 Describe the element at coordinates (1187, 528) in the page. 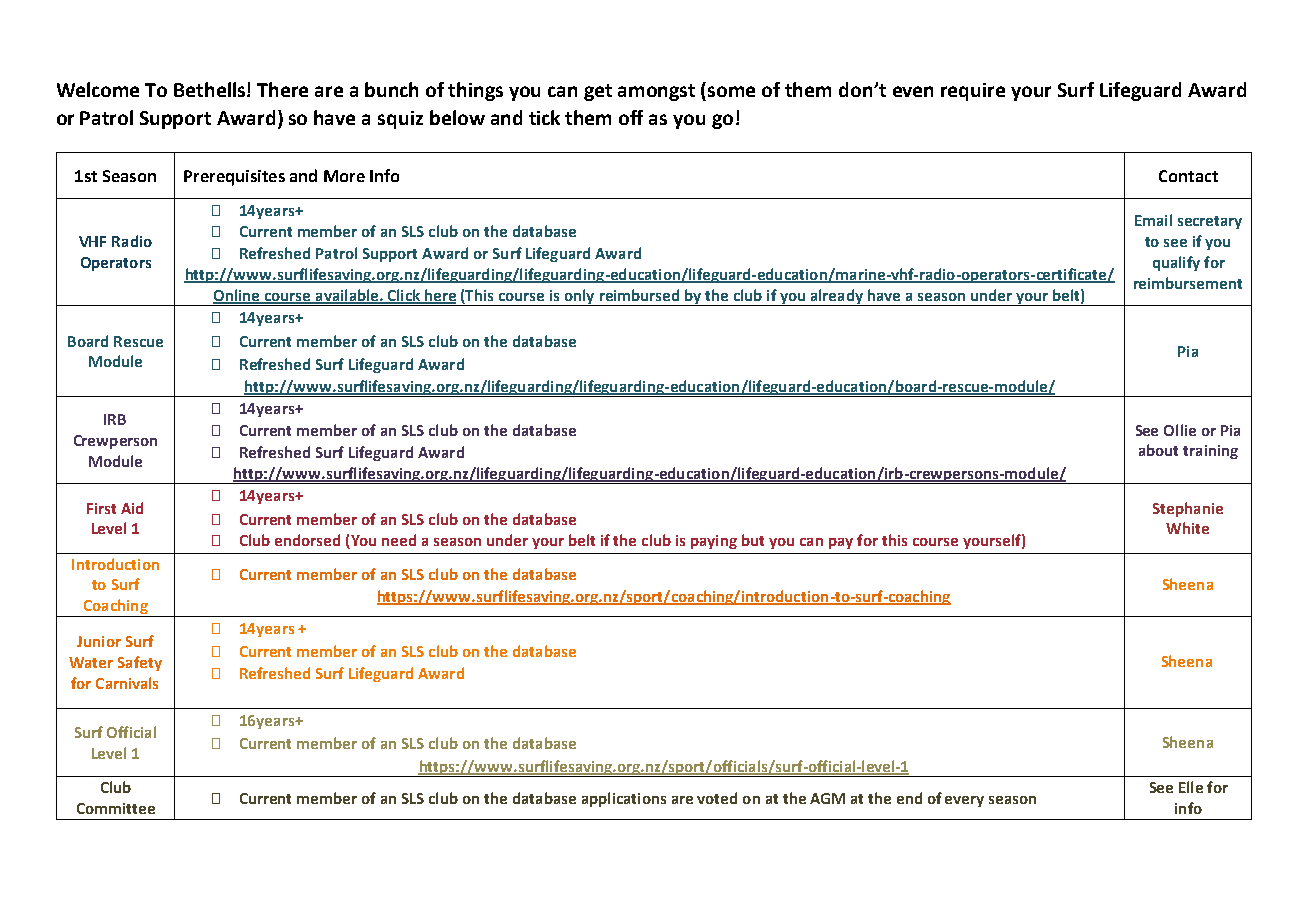

I see `White` at that location.
